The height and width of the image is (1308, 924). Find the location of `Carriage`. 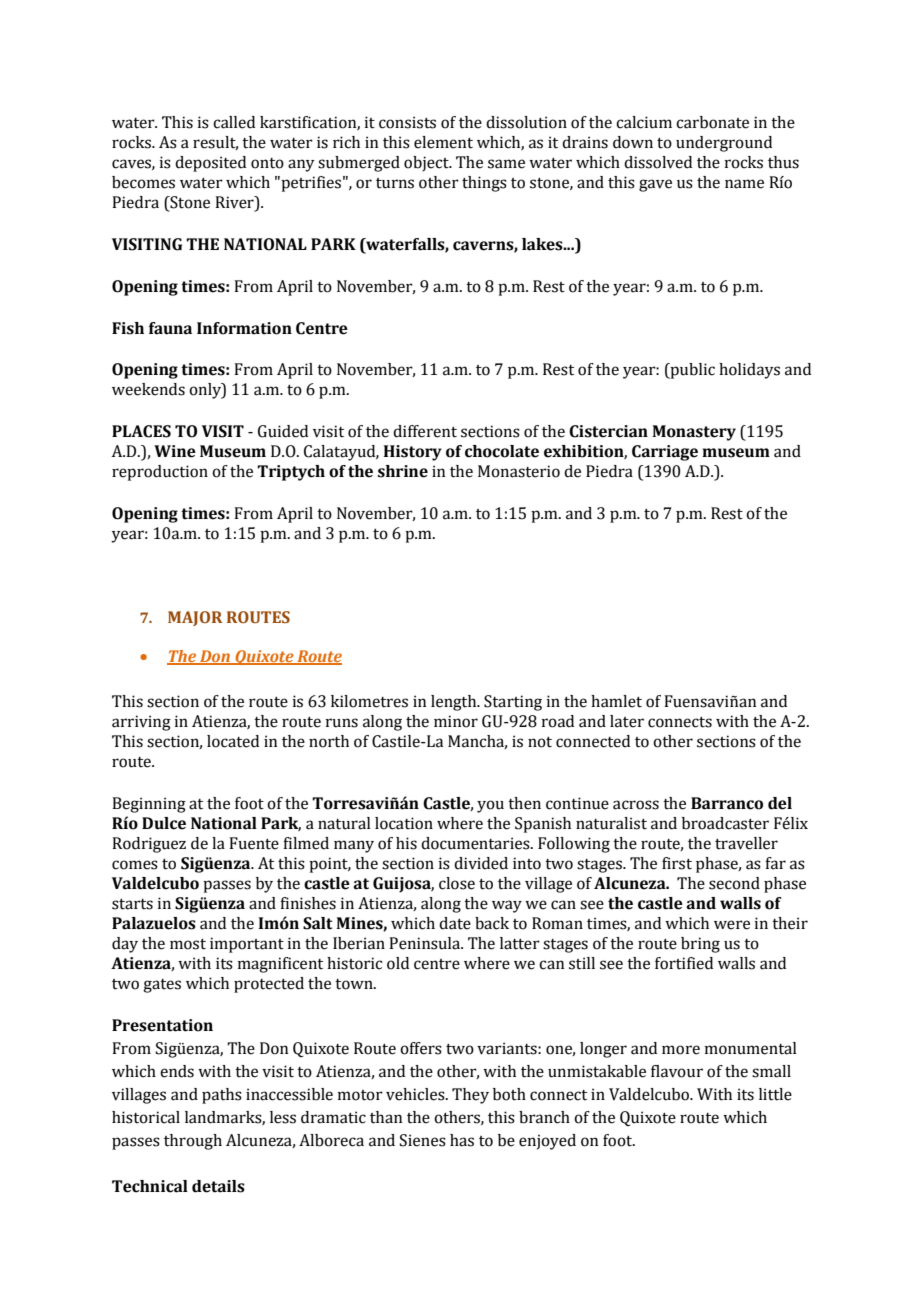

Carriage is located at coordinates (665, 453).
